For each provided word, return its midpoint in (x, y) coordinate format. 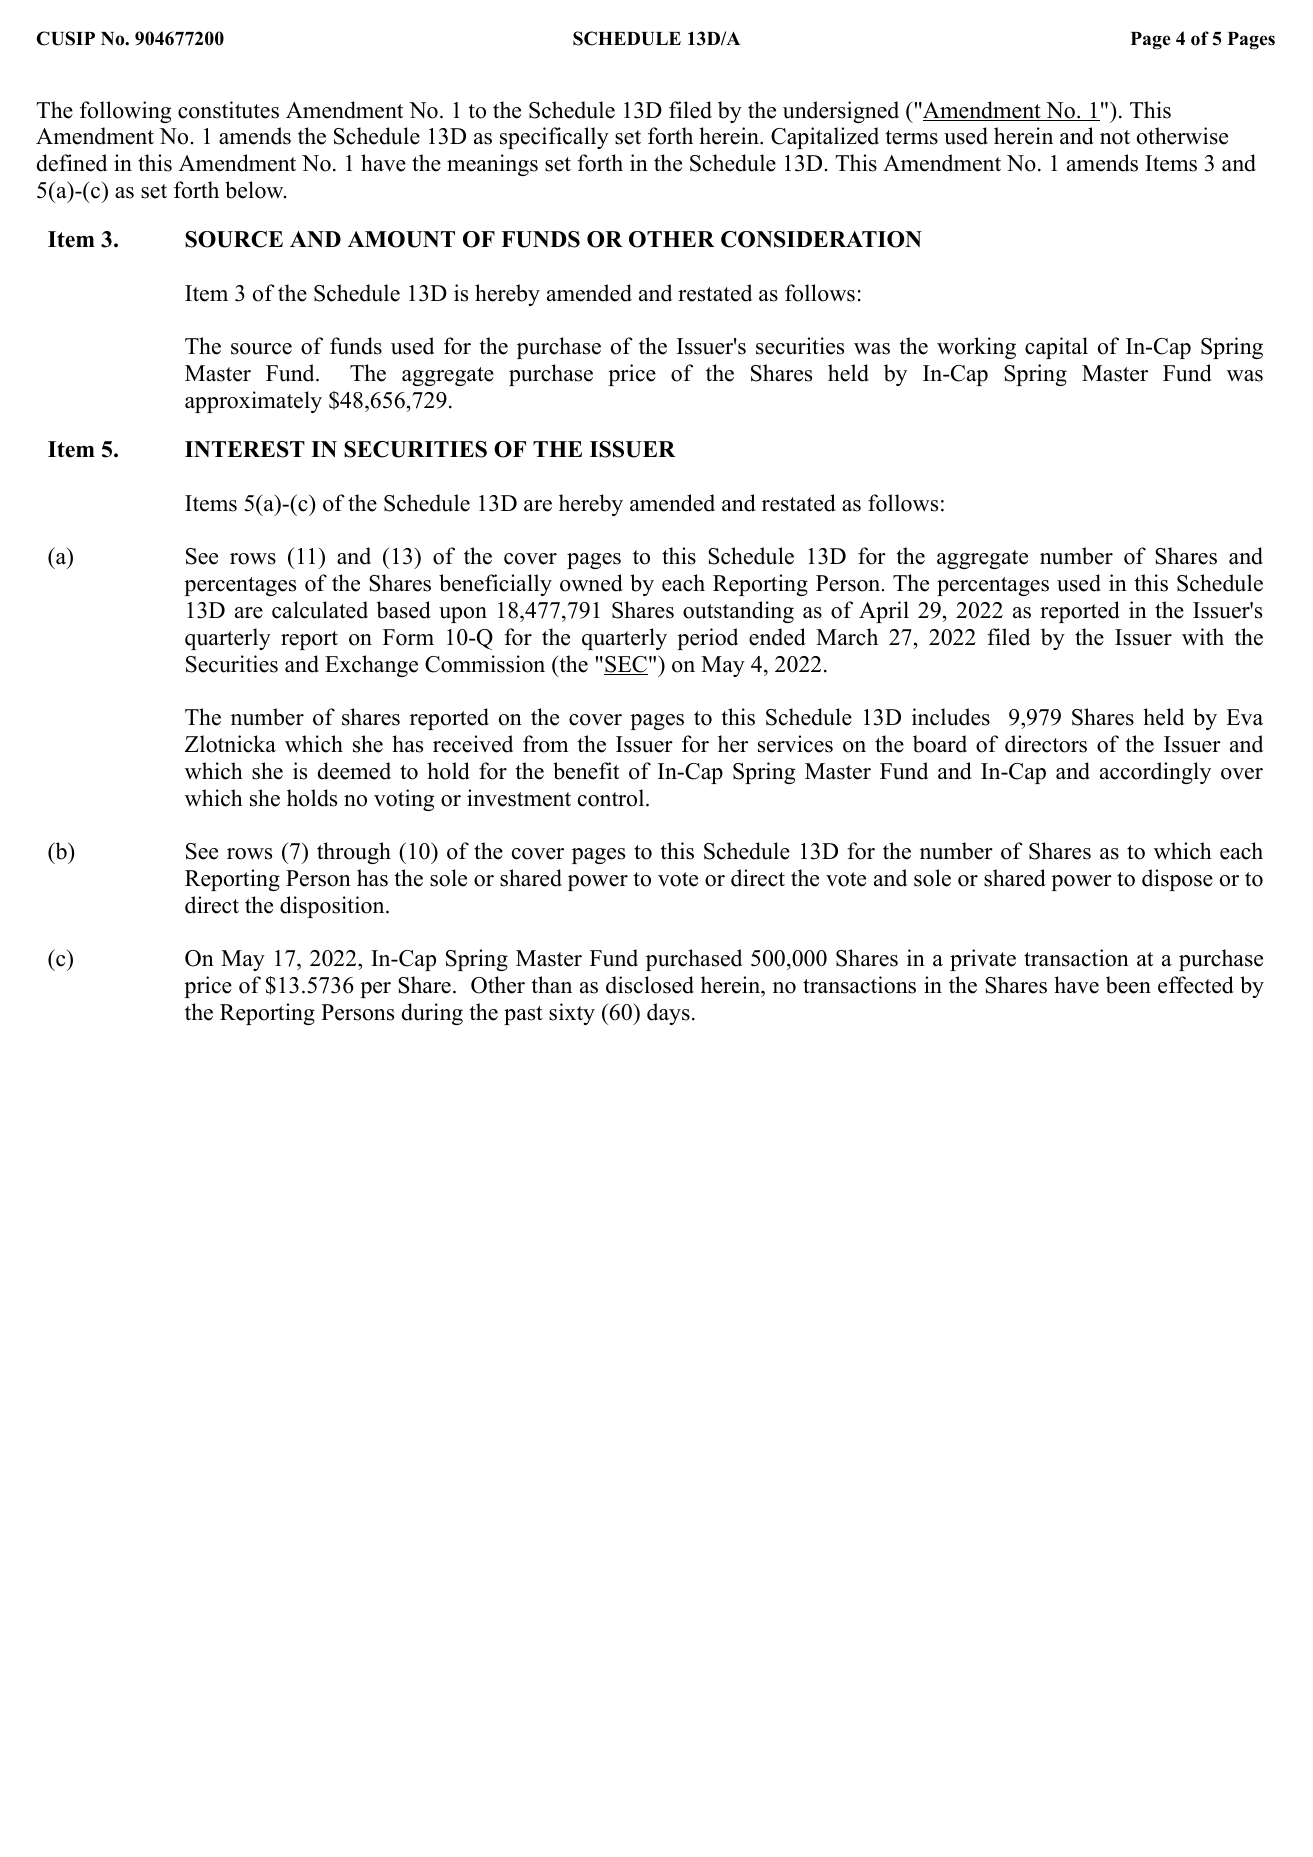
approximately (253, 402)
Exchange (371, 666)
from (545, 744)
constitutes (228, 110)
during (432, 1014)
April (884, 612)
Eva (1244, 717)
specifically (554, 138)
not (1115, 137)
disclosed (650, 985)
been (1128, 985)
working (976, 348)
